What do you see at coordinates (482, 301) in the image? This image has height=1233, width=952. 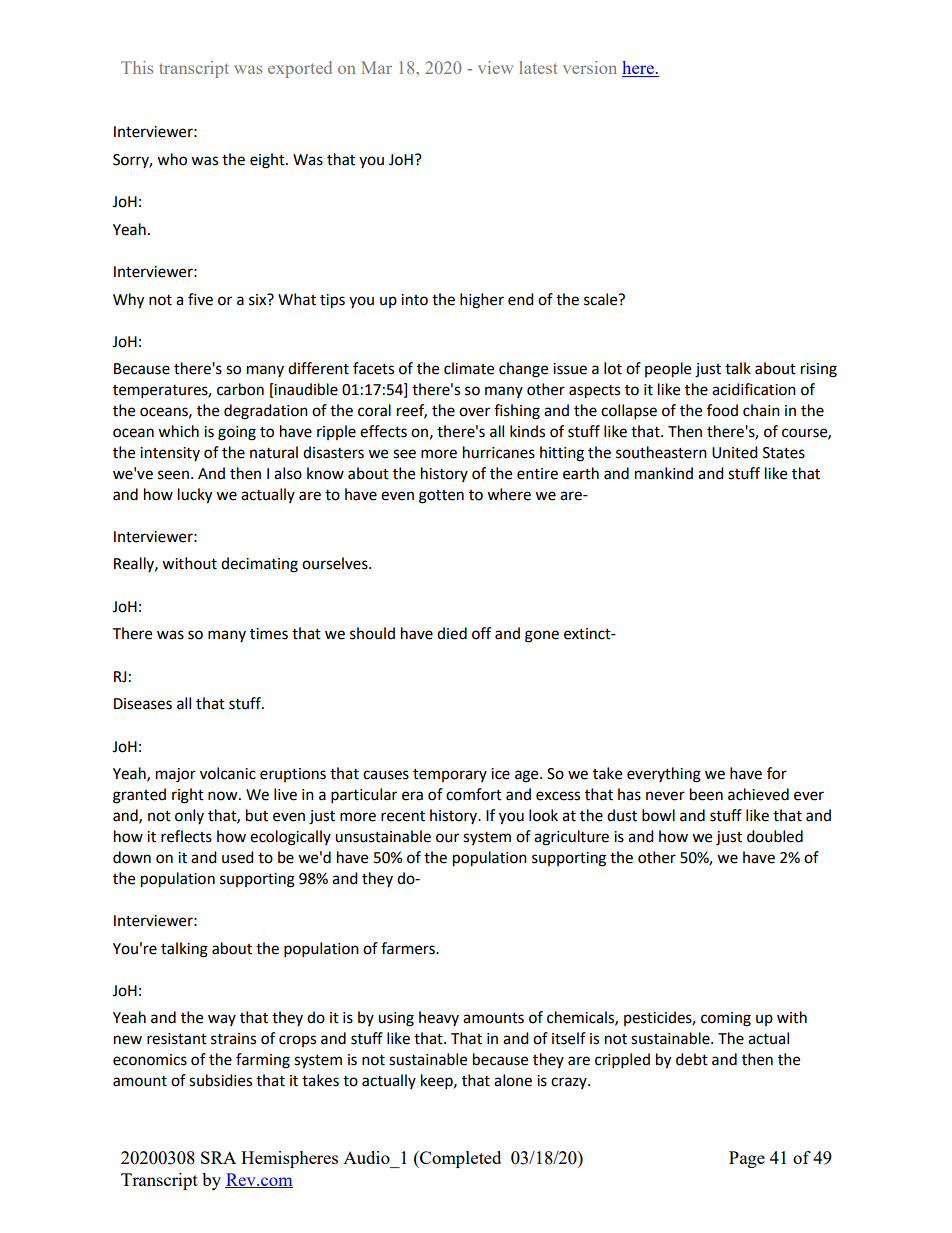 I see `higher` at bounding box center [482, 301].
